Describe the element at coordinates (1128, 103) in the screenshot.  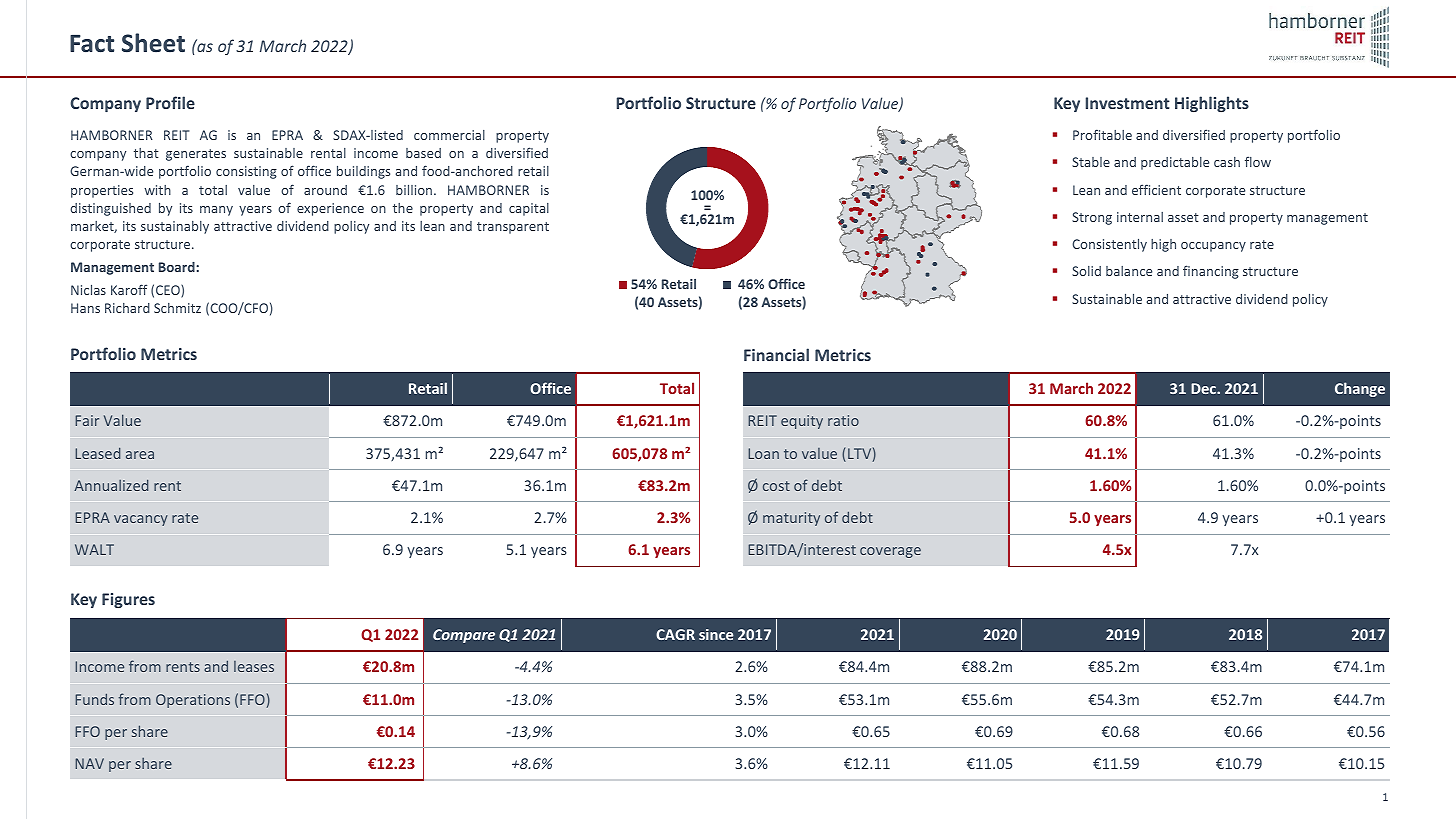
I see `Investment` at that location.
